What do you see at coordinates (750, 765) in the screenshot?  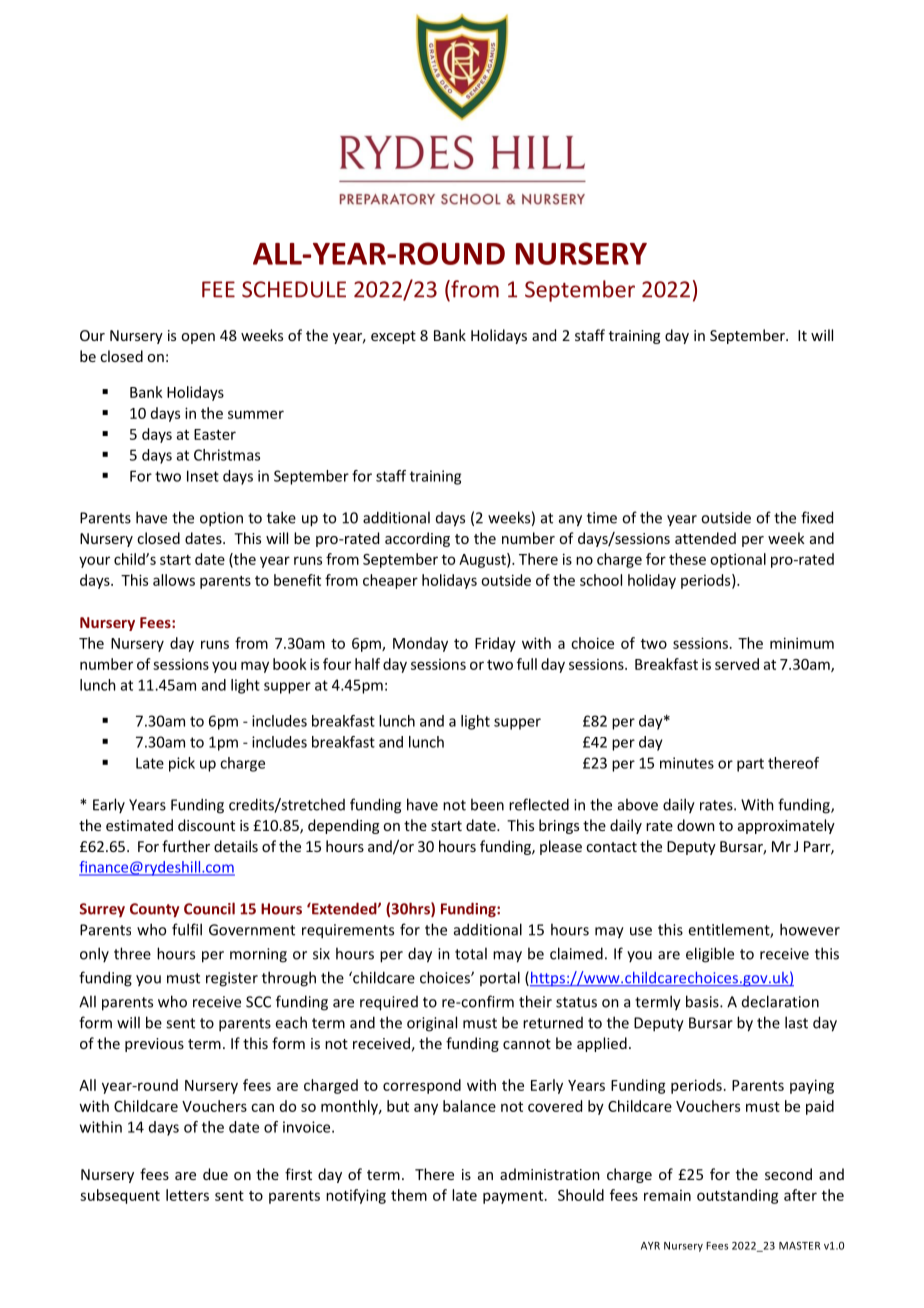 I see `part` at bounding box center [750, 765].
